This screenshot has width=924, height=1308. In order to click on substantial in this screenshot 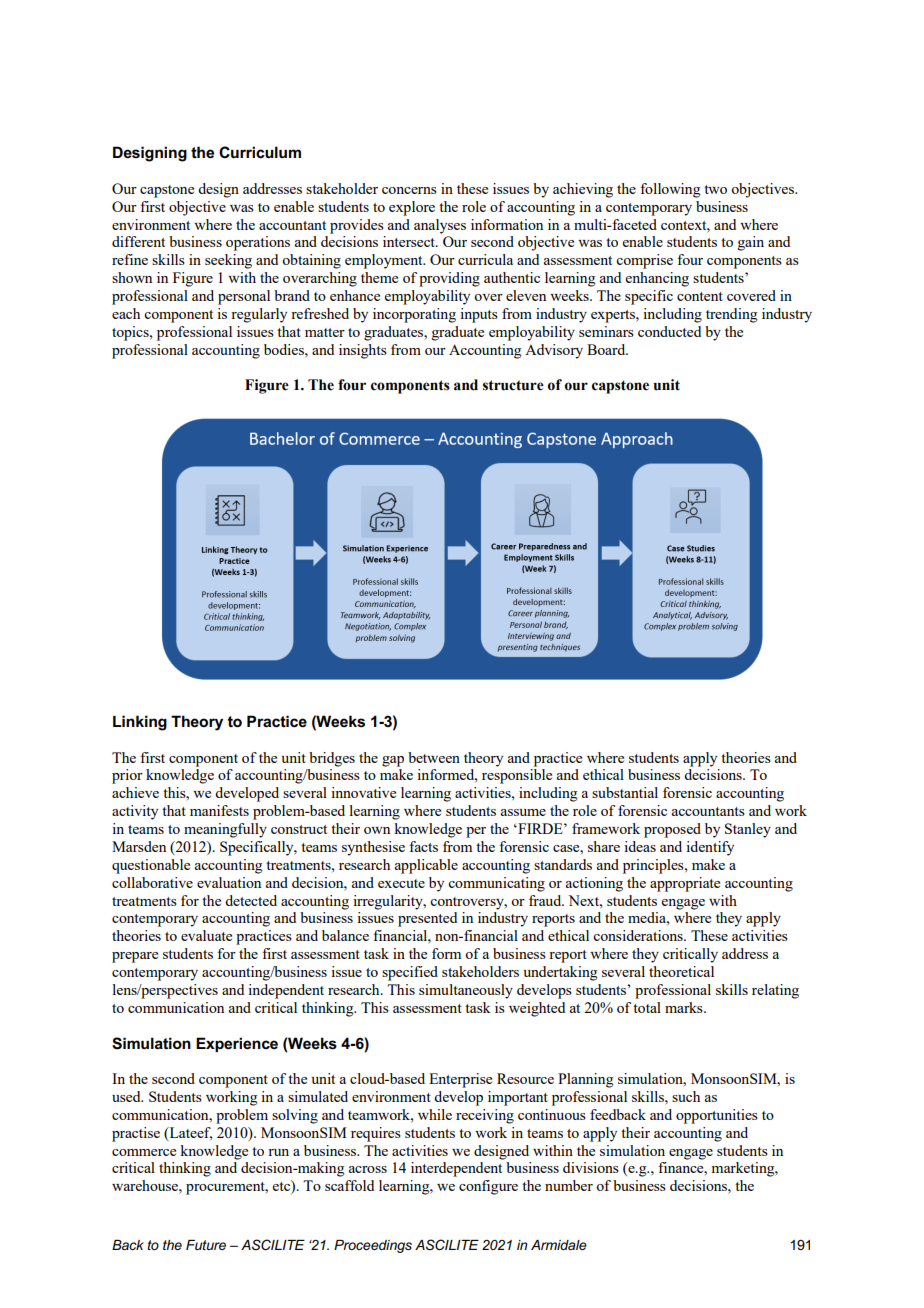, I will do `click(625, 792)`.
